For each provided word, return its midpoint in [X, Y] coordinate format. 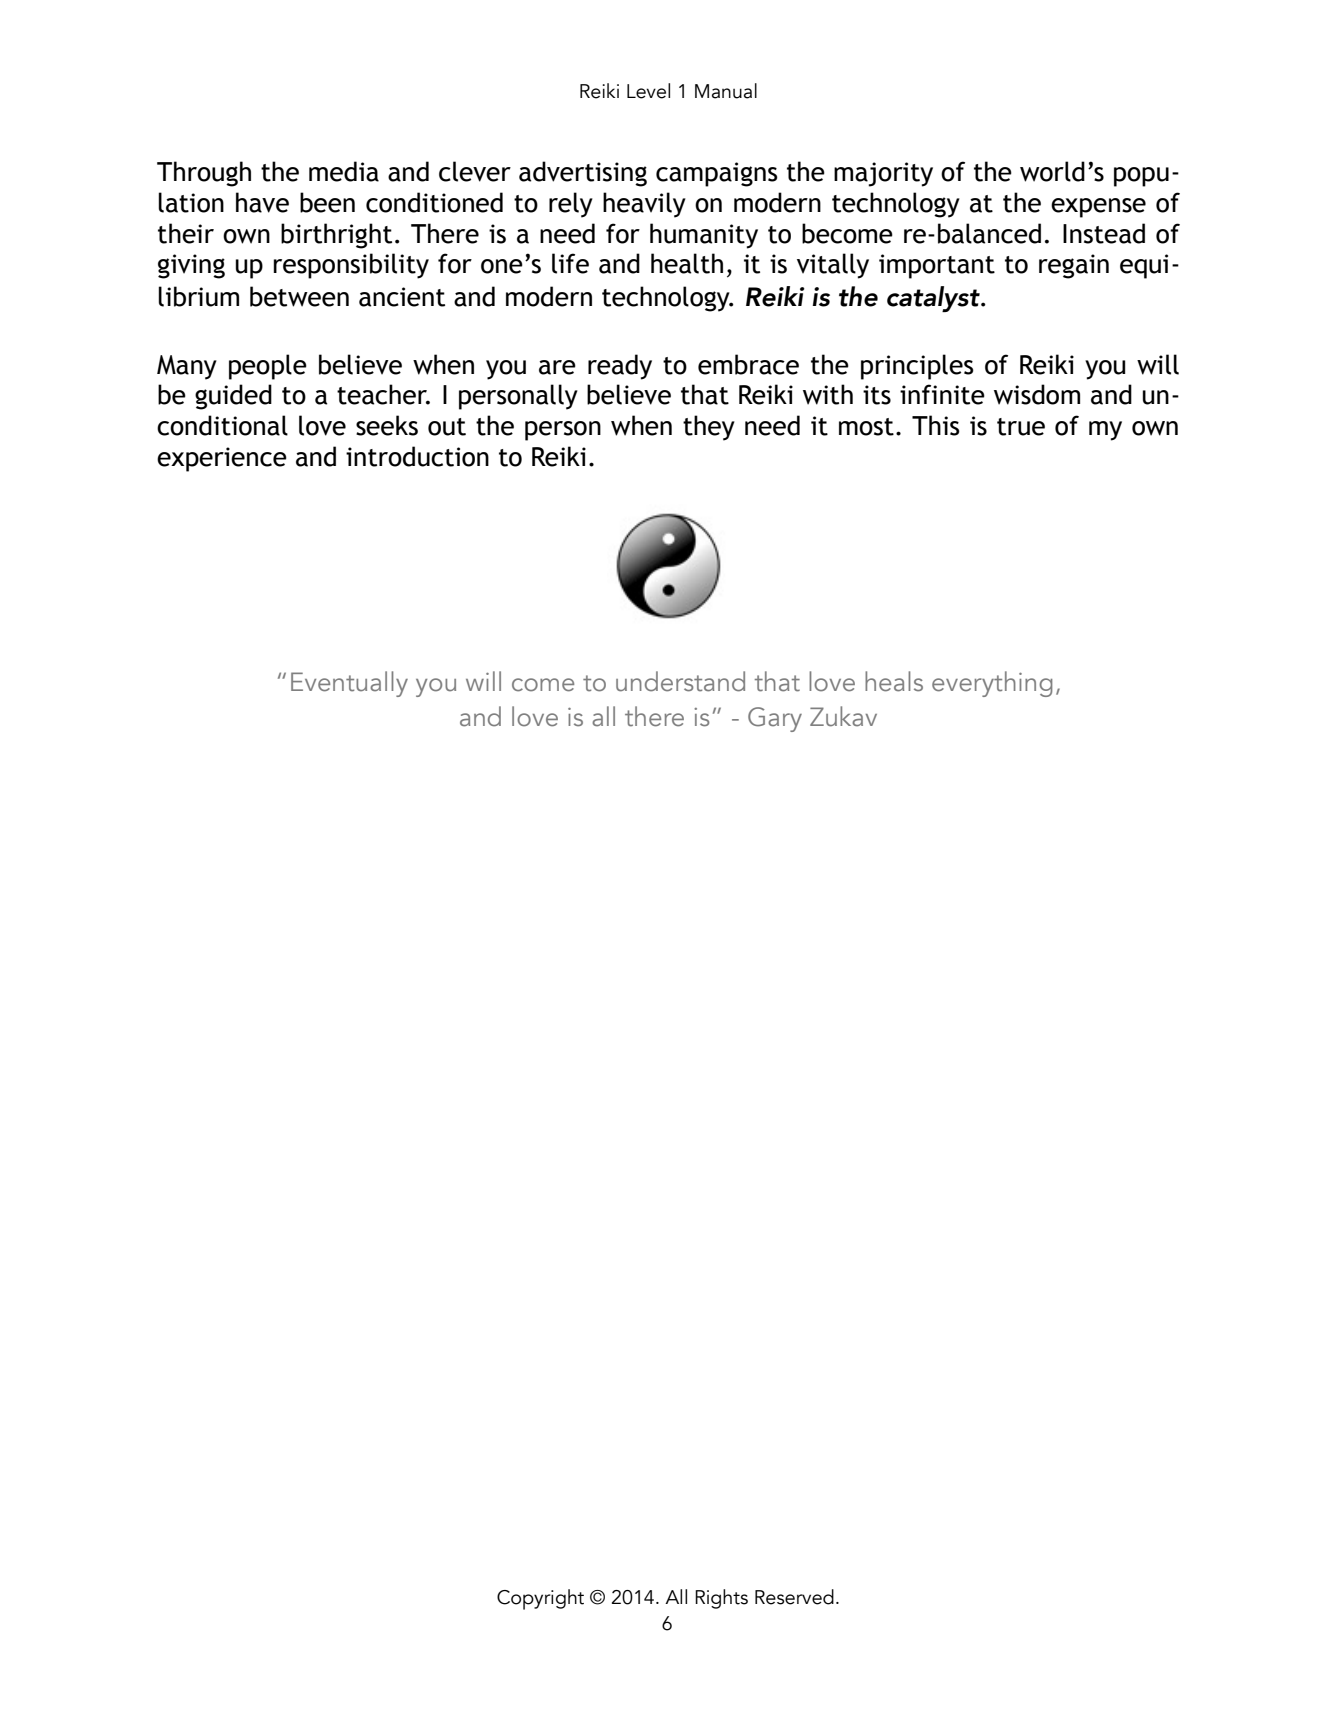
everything [992, 684]
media [344, 171]
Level [648, 91]
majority [883, 174]
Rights [721, 1599]
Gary [775, 719]
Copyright [540, 1599]
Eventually [349, 684]
